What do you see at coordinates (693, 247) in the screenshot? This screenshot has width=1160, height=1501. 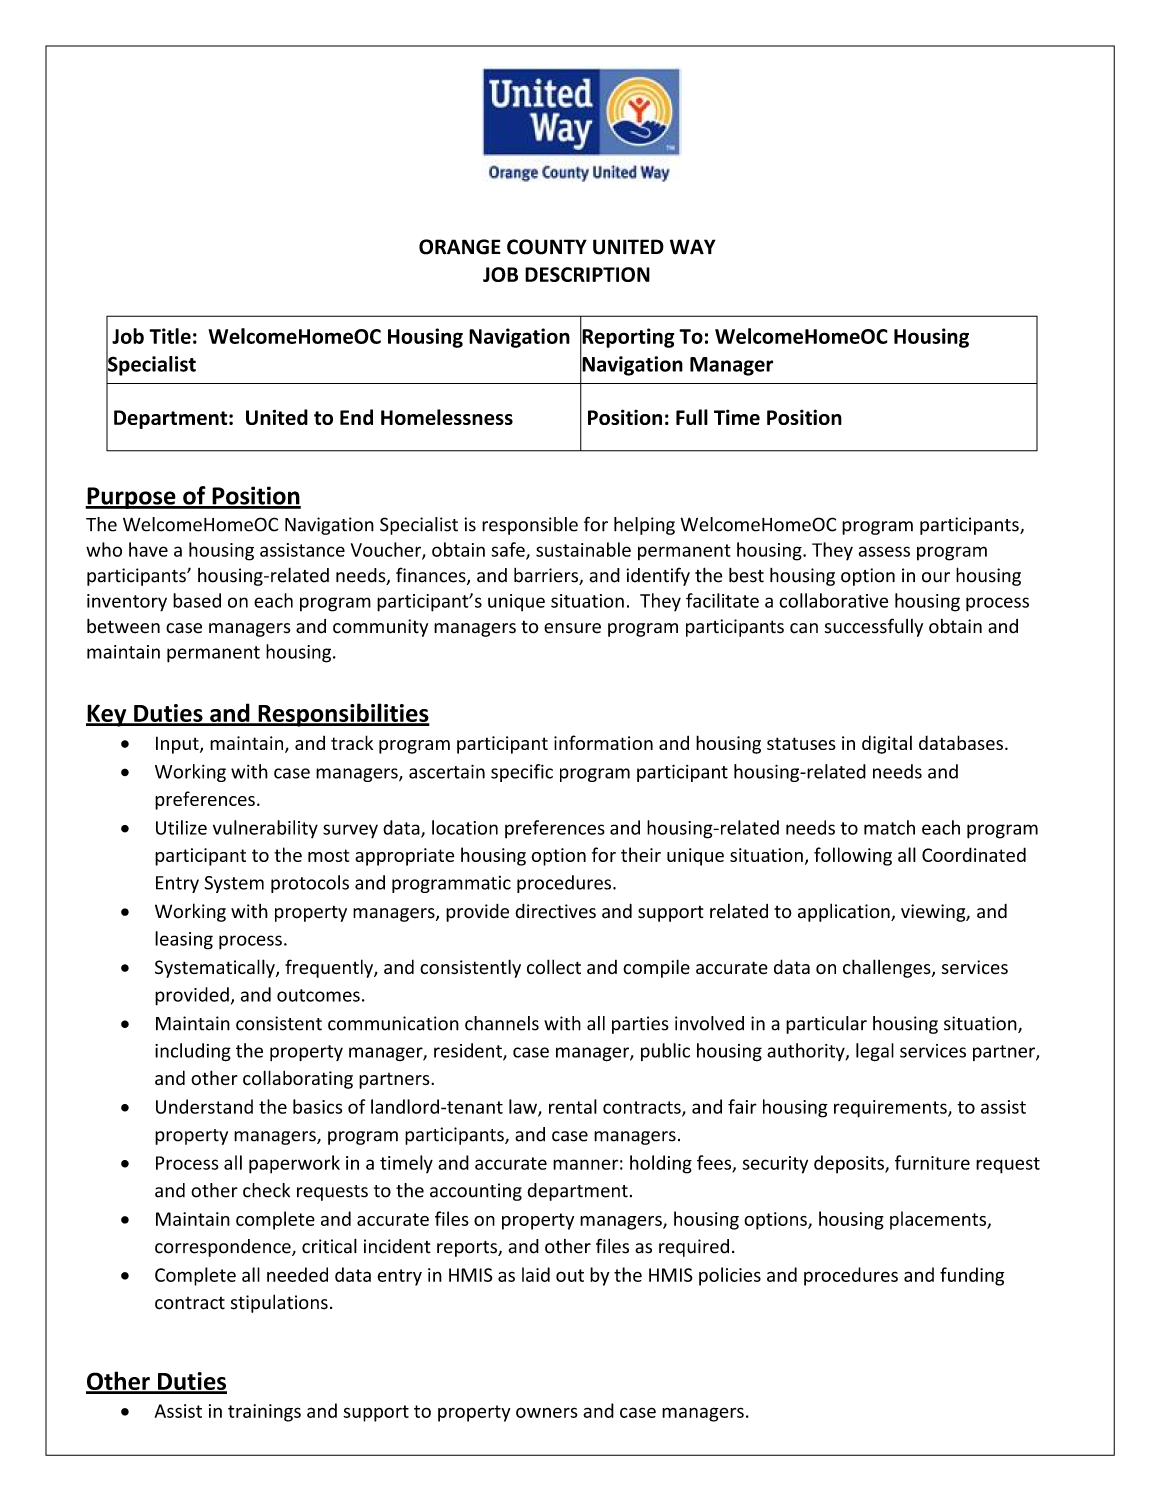 I see `WAY` at bounding box center [693, 247].
